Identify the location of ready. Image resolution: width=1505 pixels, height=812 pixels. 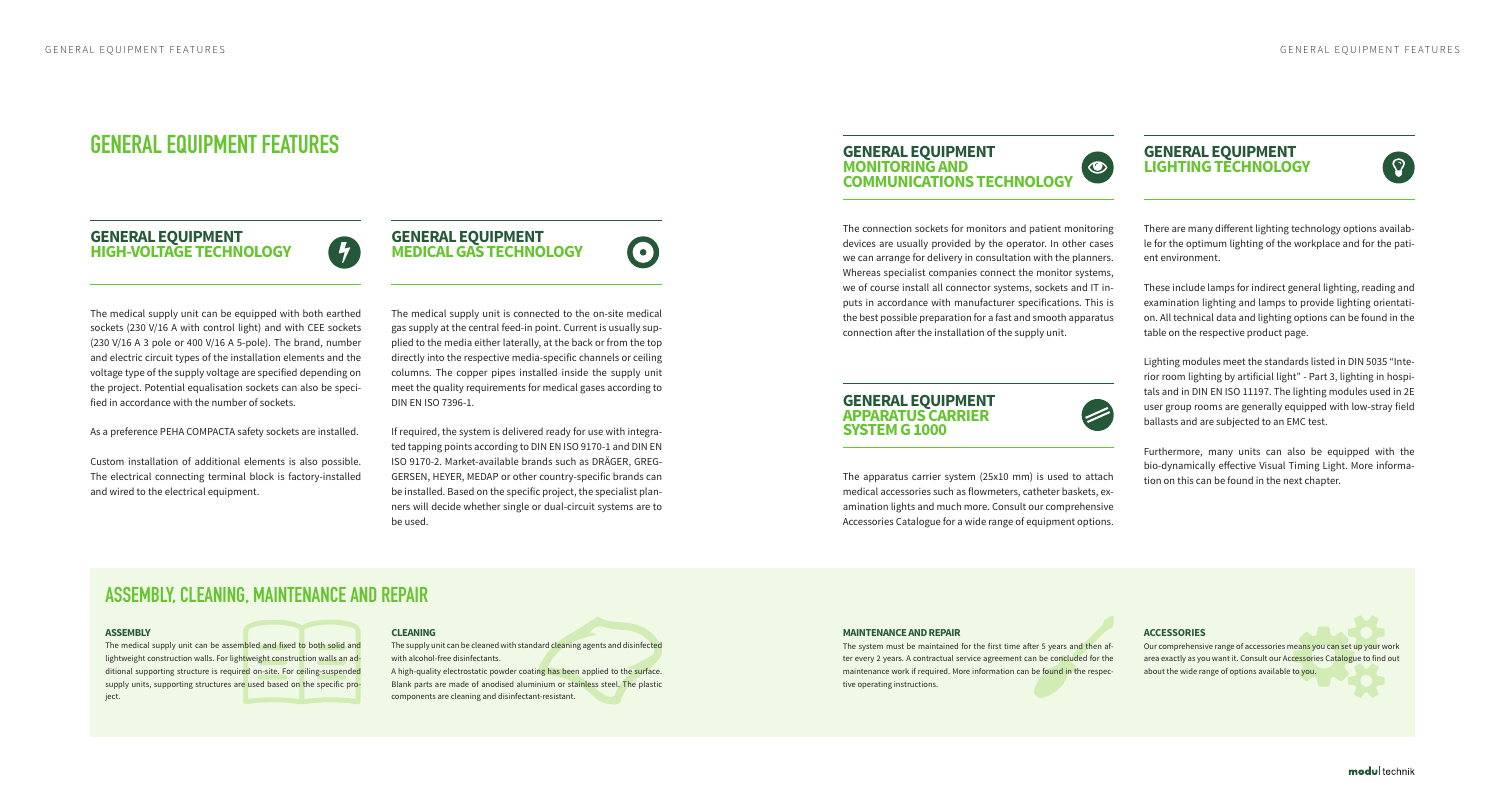
(558, 432).
